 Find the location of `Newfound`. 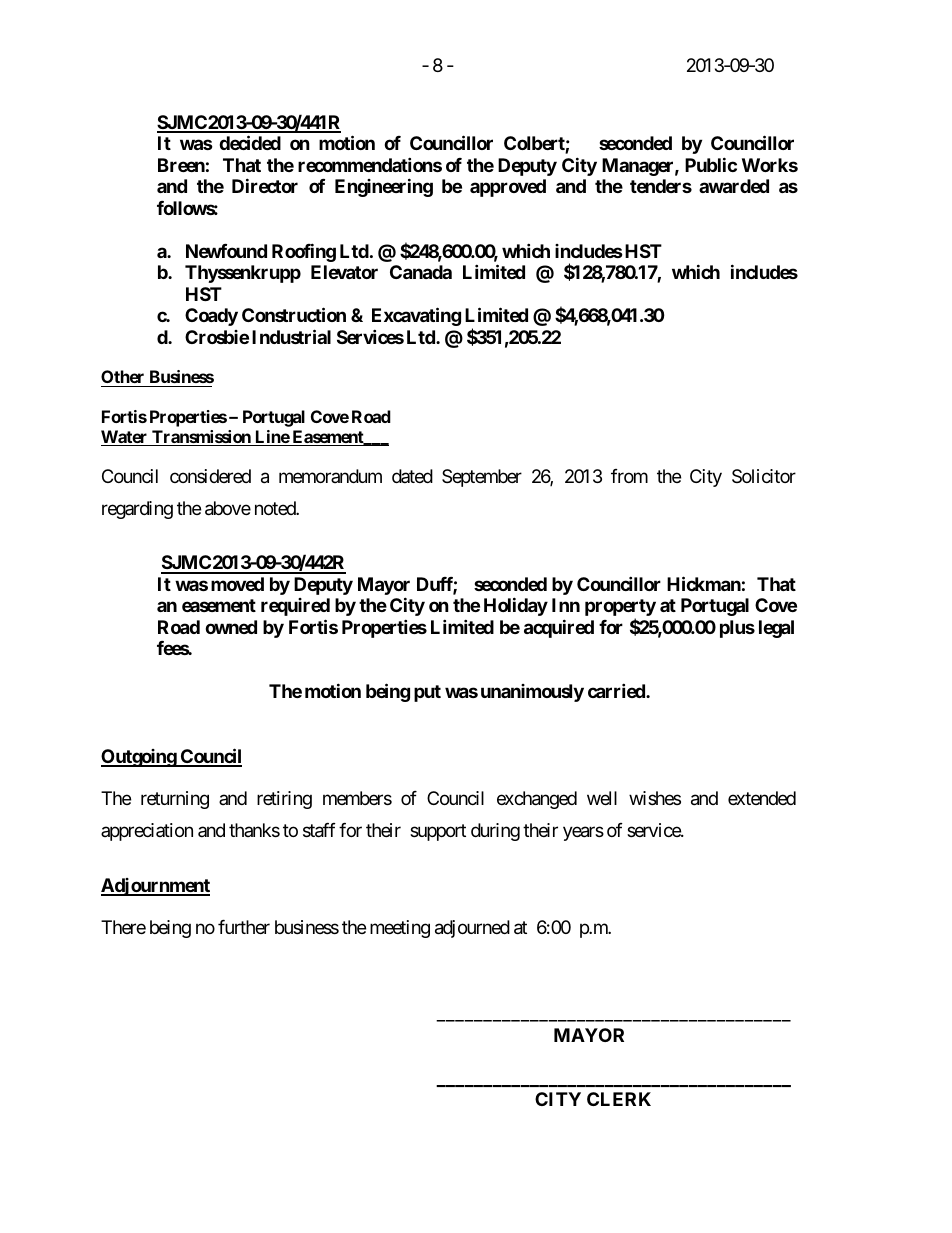

Newfound is located at coordinates (226, 251).
